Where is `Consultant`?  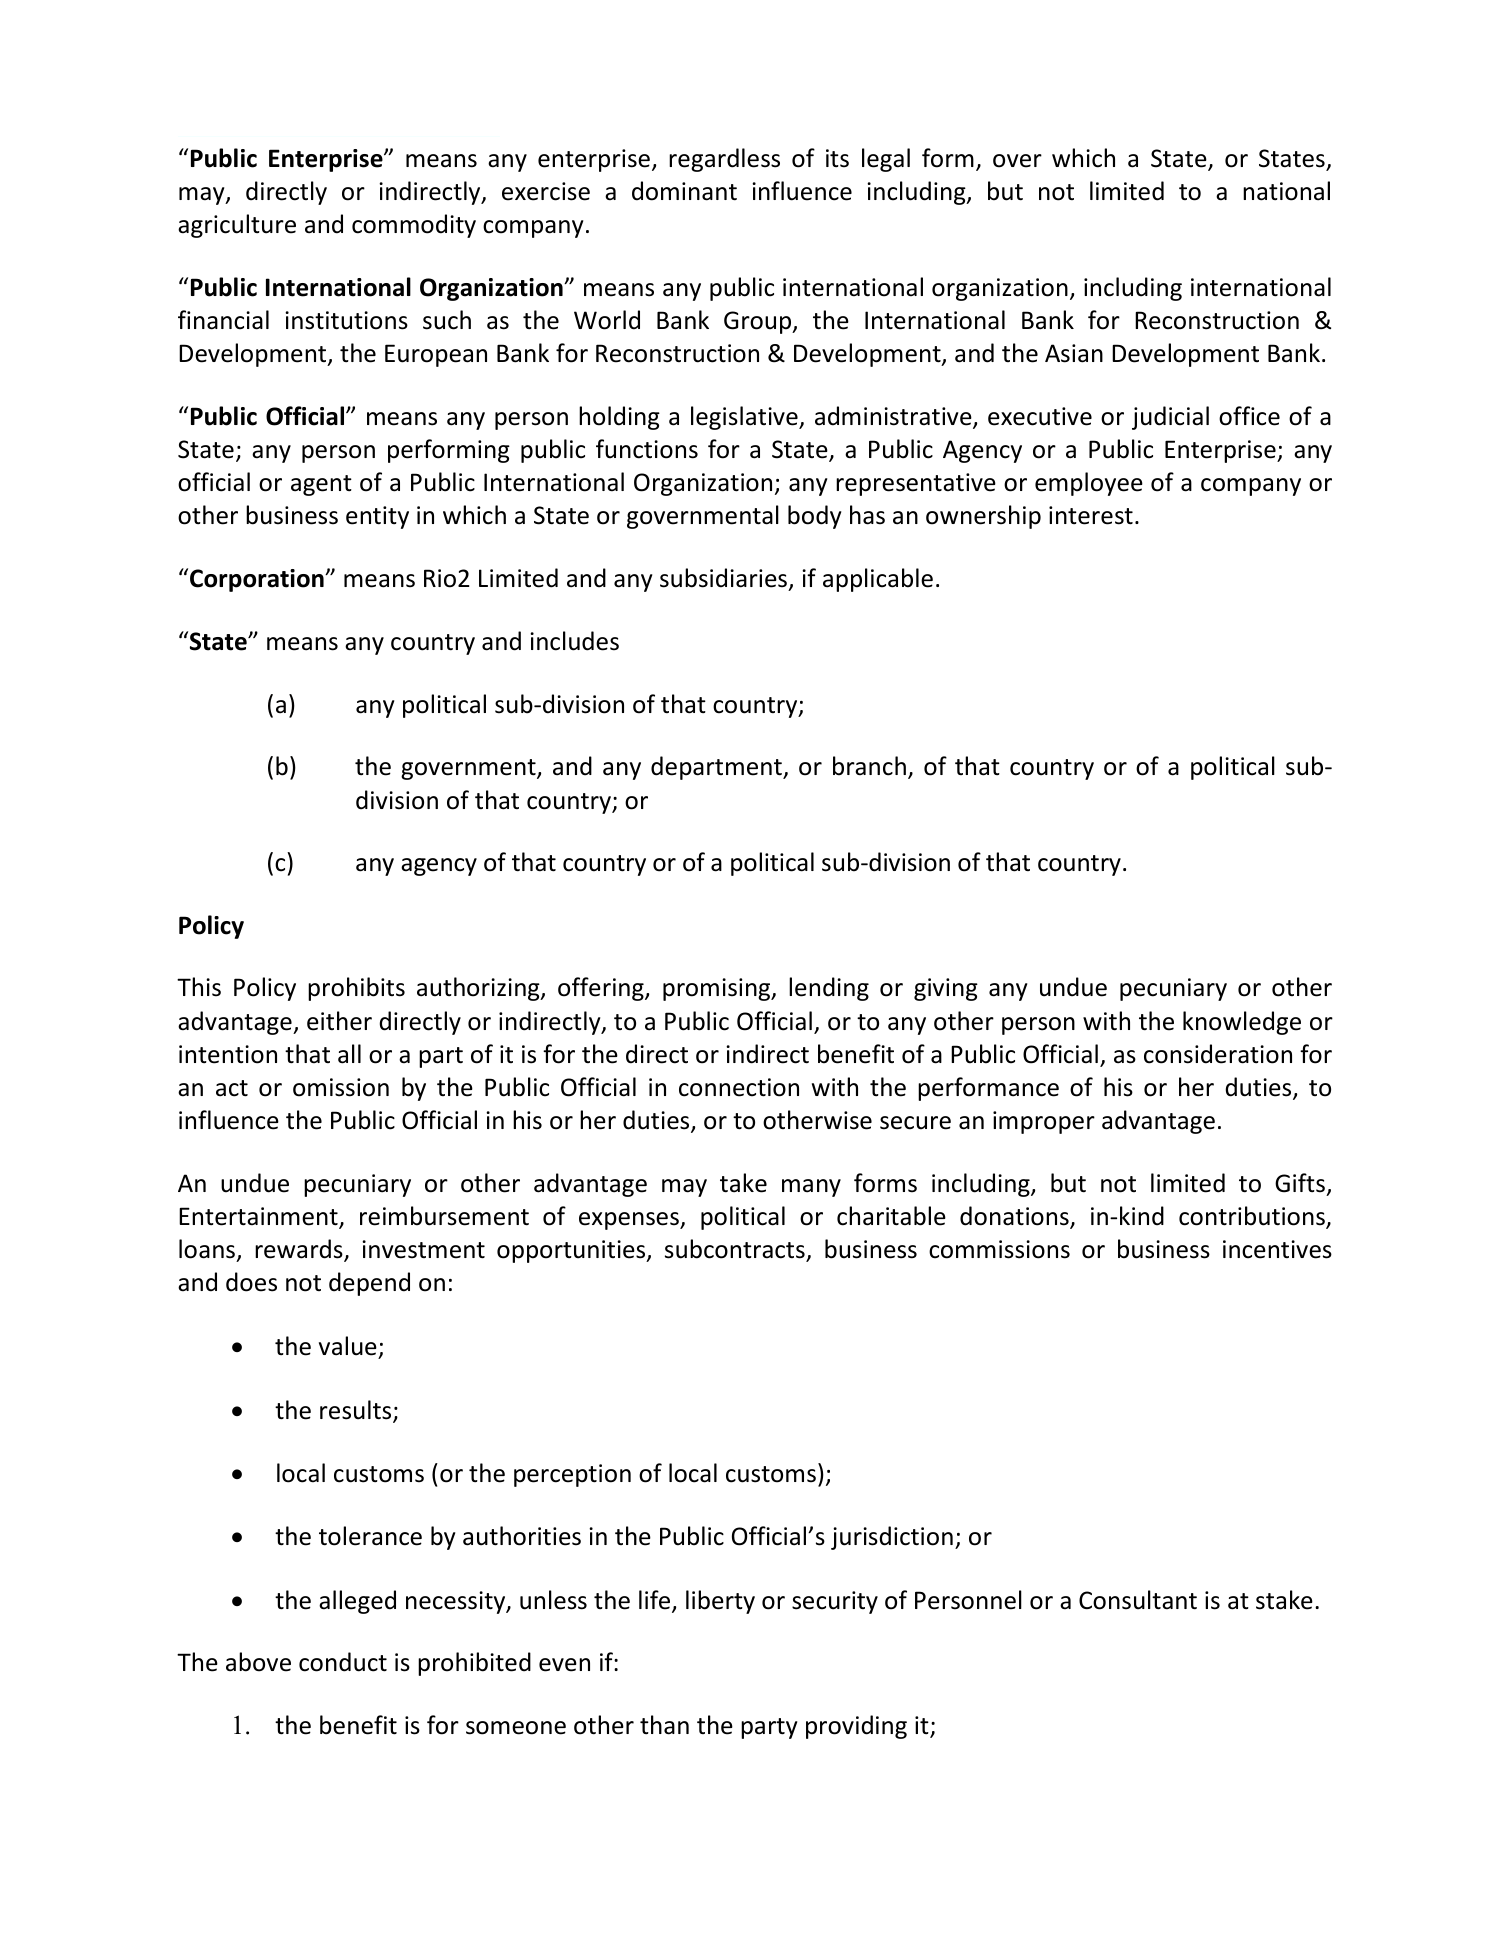 Consultant is located at coordinates (1138, 1600).
